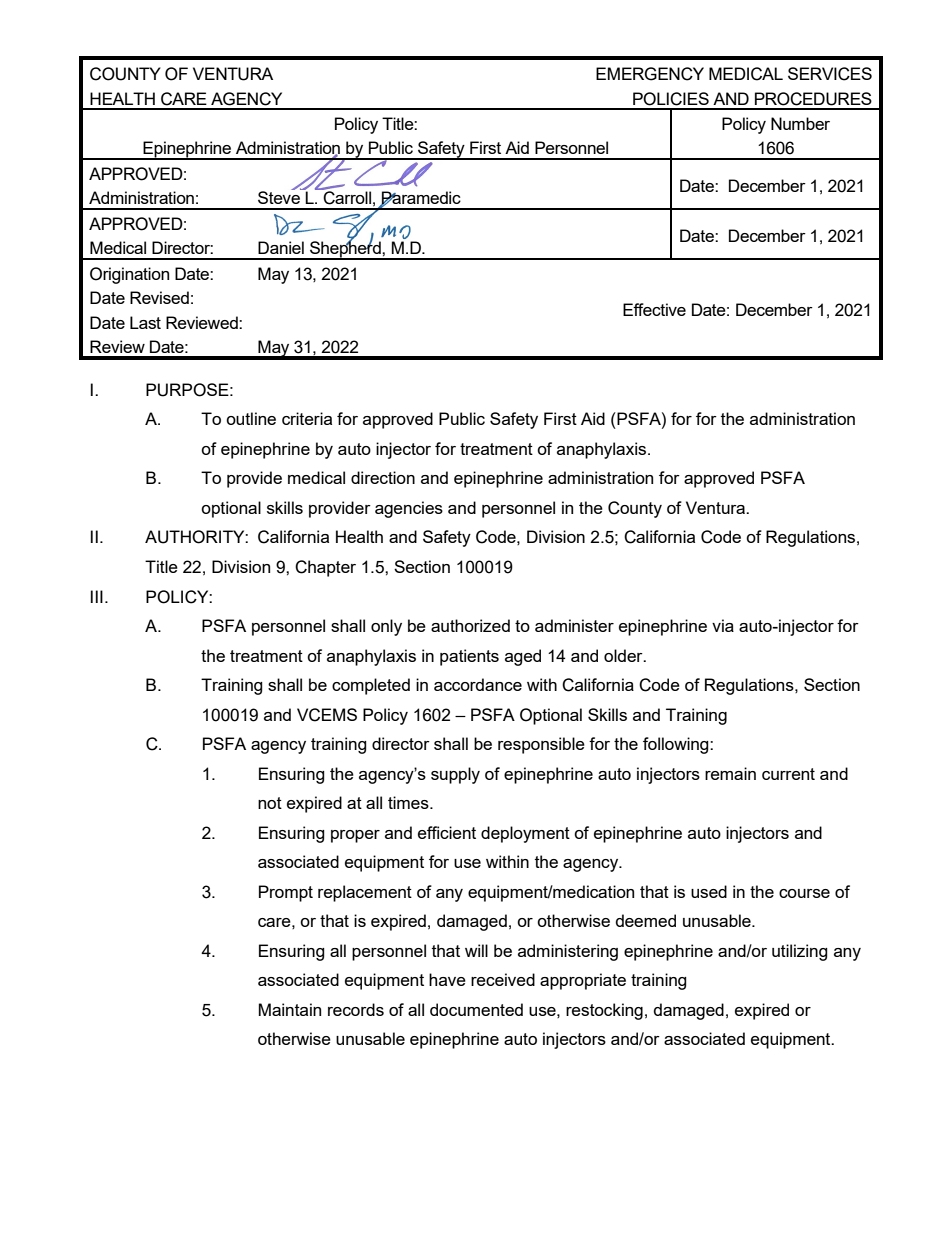 Image resolution: width=952 pixels, height=1233 pixels. I want to click on remain, so click(730, 773).
